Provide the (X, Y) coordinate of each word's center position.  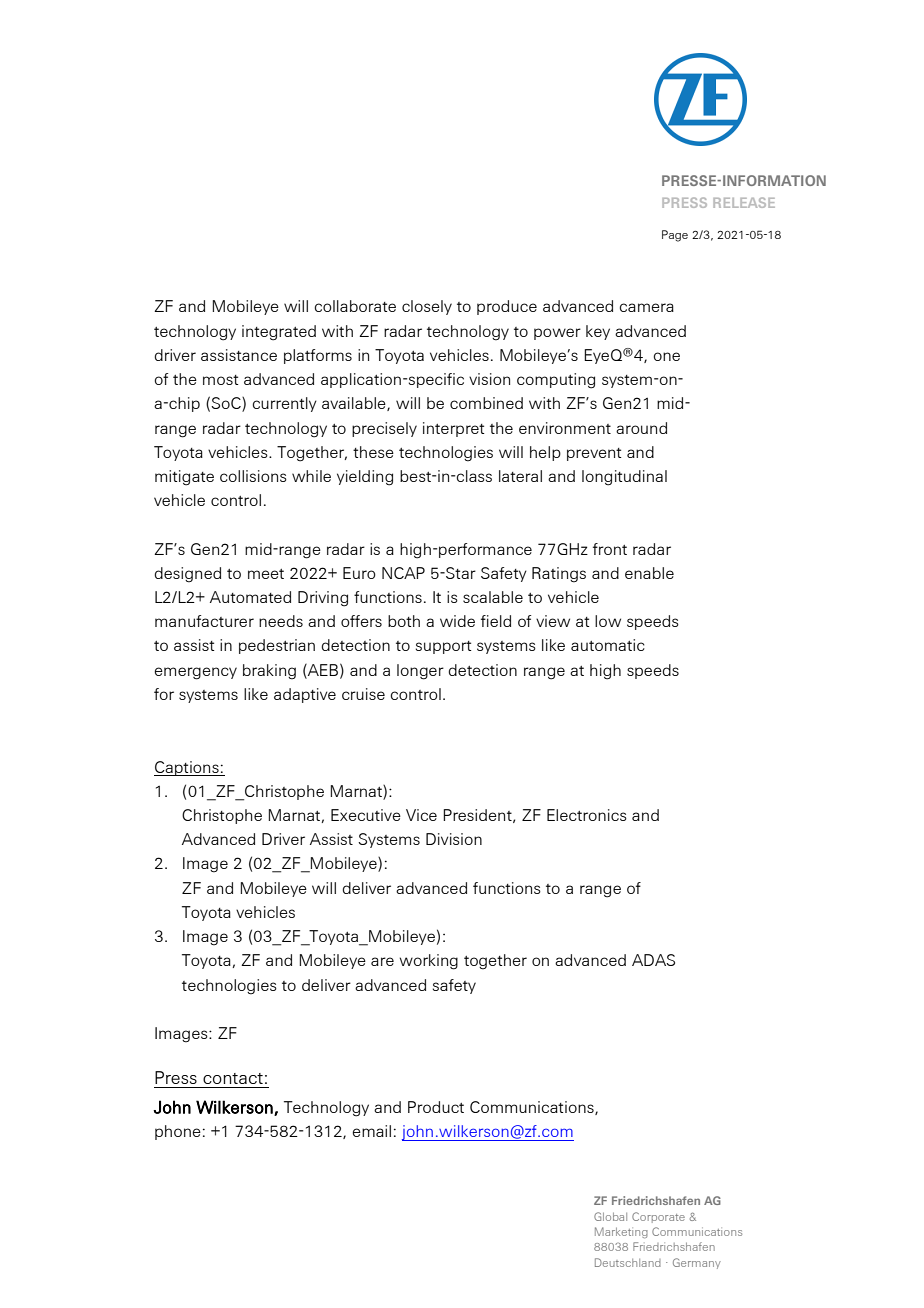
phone (178, 1132)
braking (269, 672)
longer (420, 672)
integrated (279, 333)
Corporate (658, 1217)
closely (427, 307)
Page (675, 236)
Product (436, 1107)
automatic (608, 645)
